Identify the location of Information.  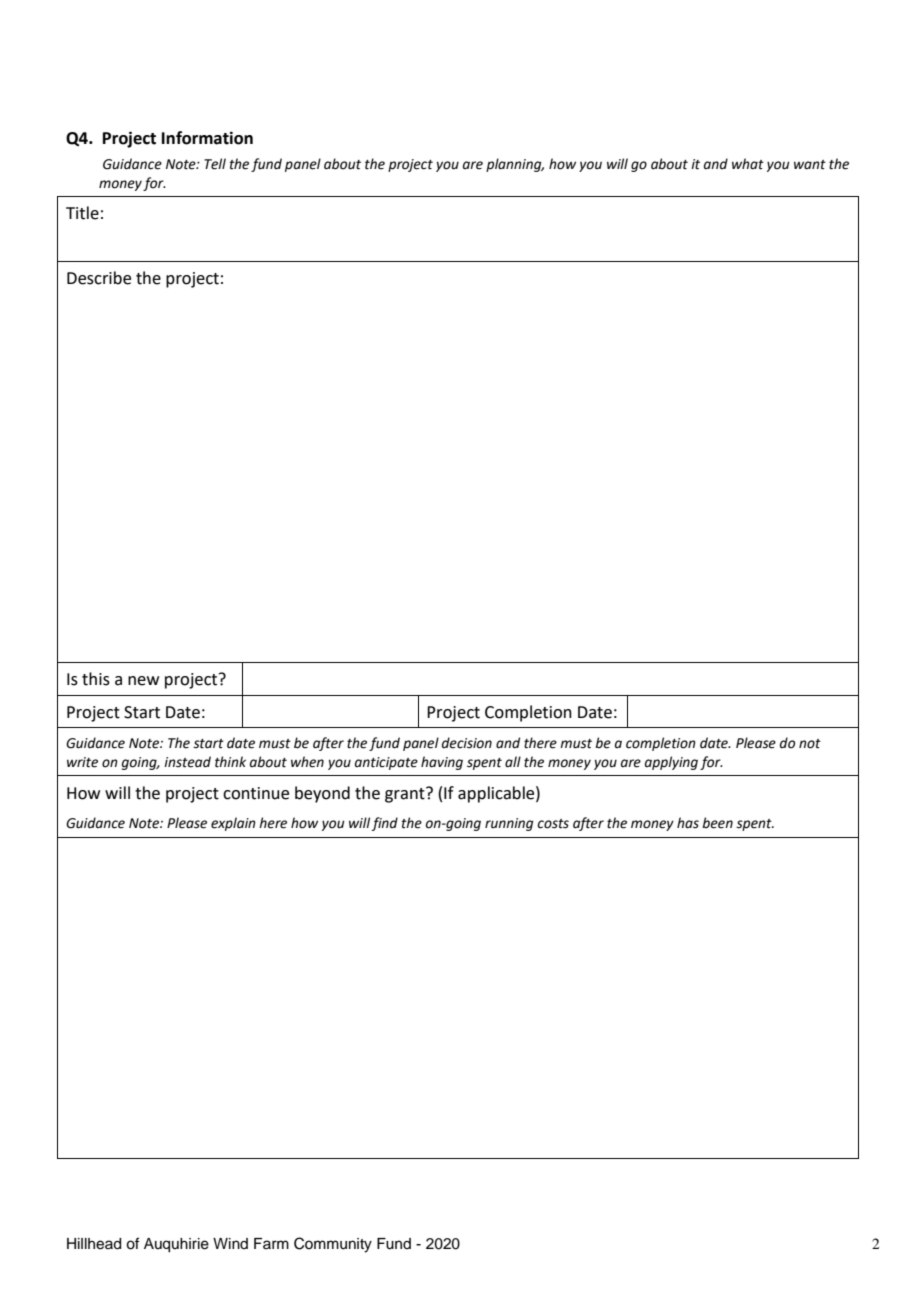
(207, 138).
